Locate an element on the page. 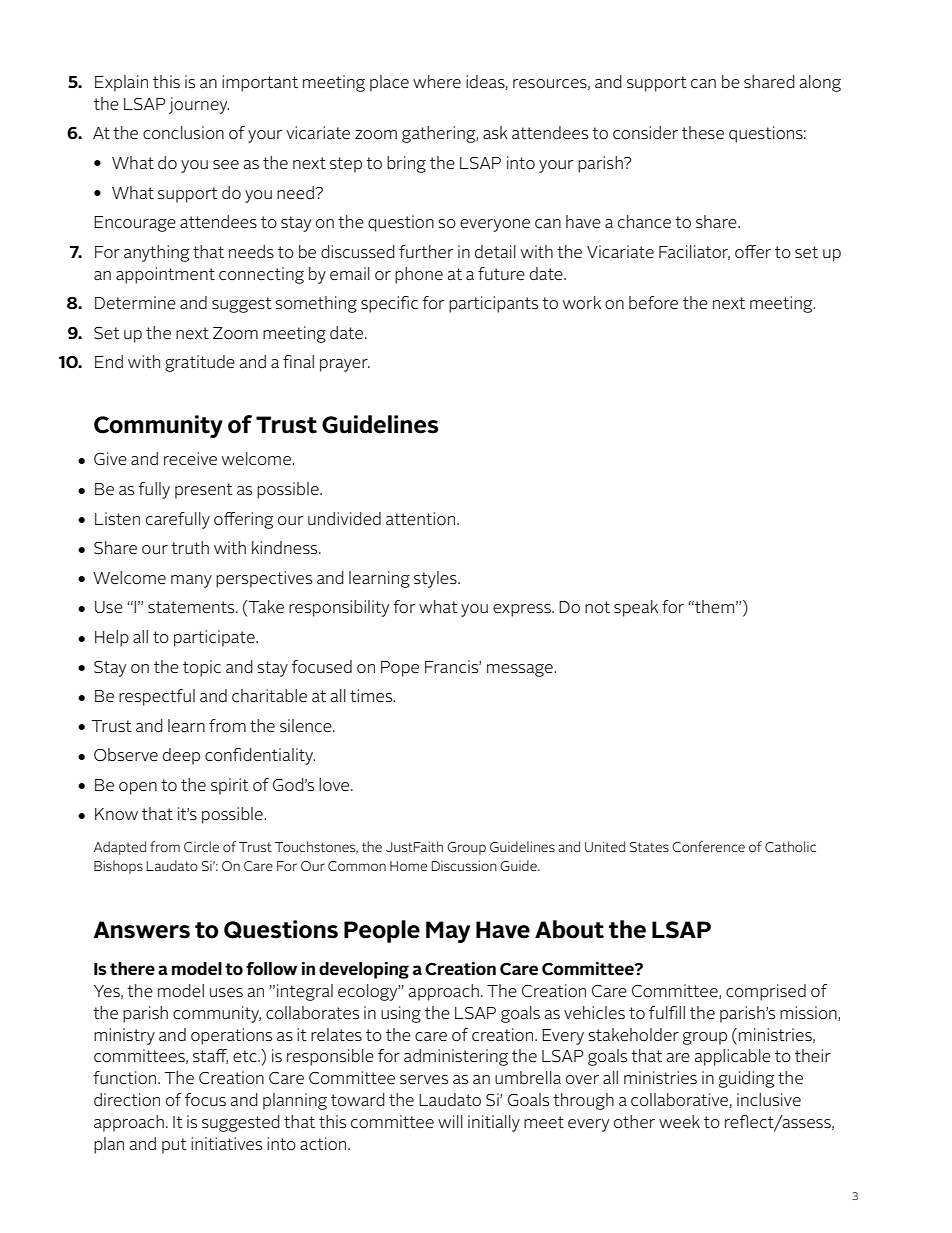 This document has height=1233, width=952. styles is located at coordinates (436, 579).
